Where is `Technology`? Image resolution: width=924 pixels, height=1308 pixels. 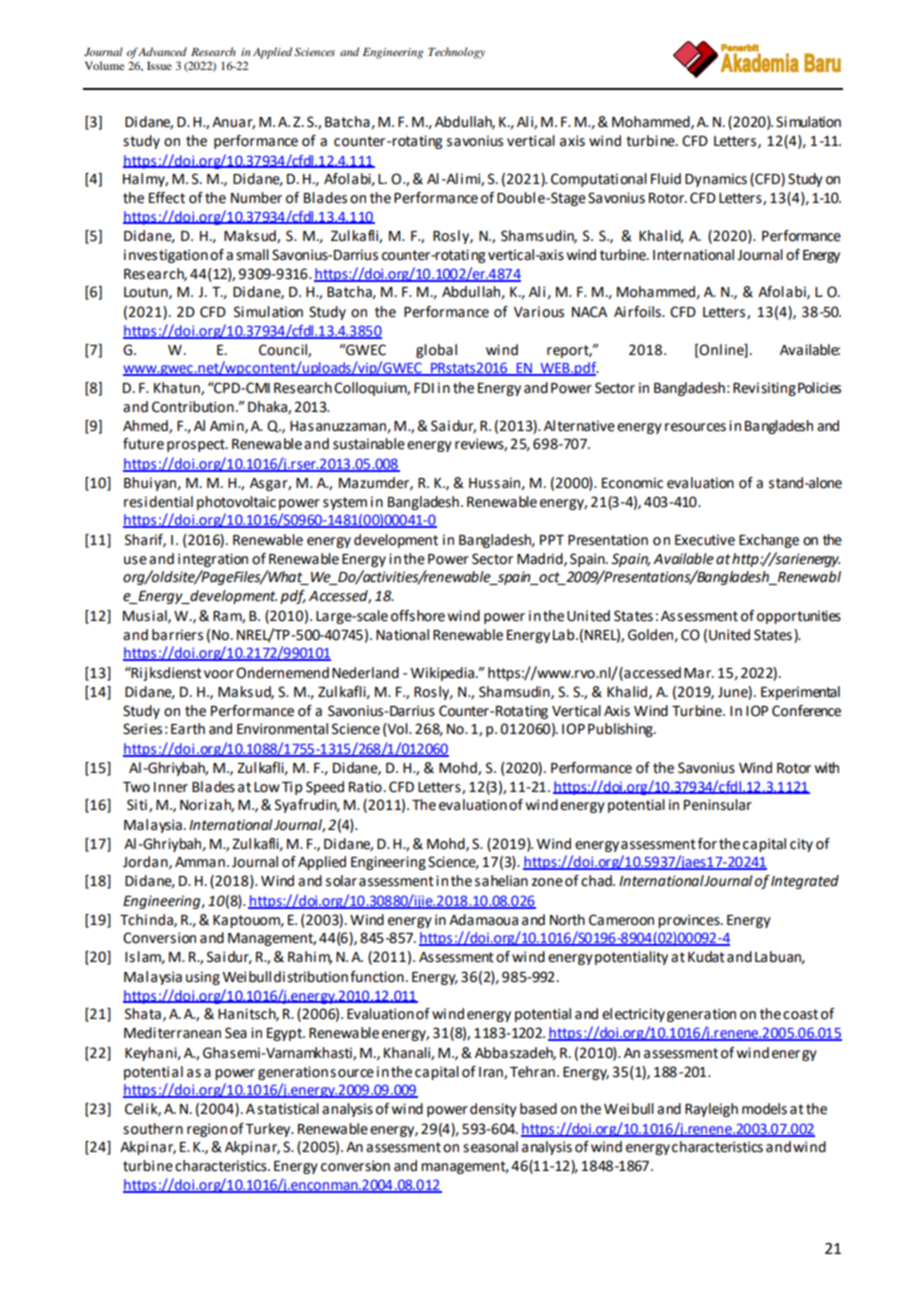 Technology is located at coordinates (456, 53).
